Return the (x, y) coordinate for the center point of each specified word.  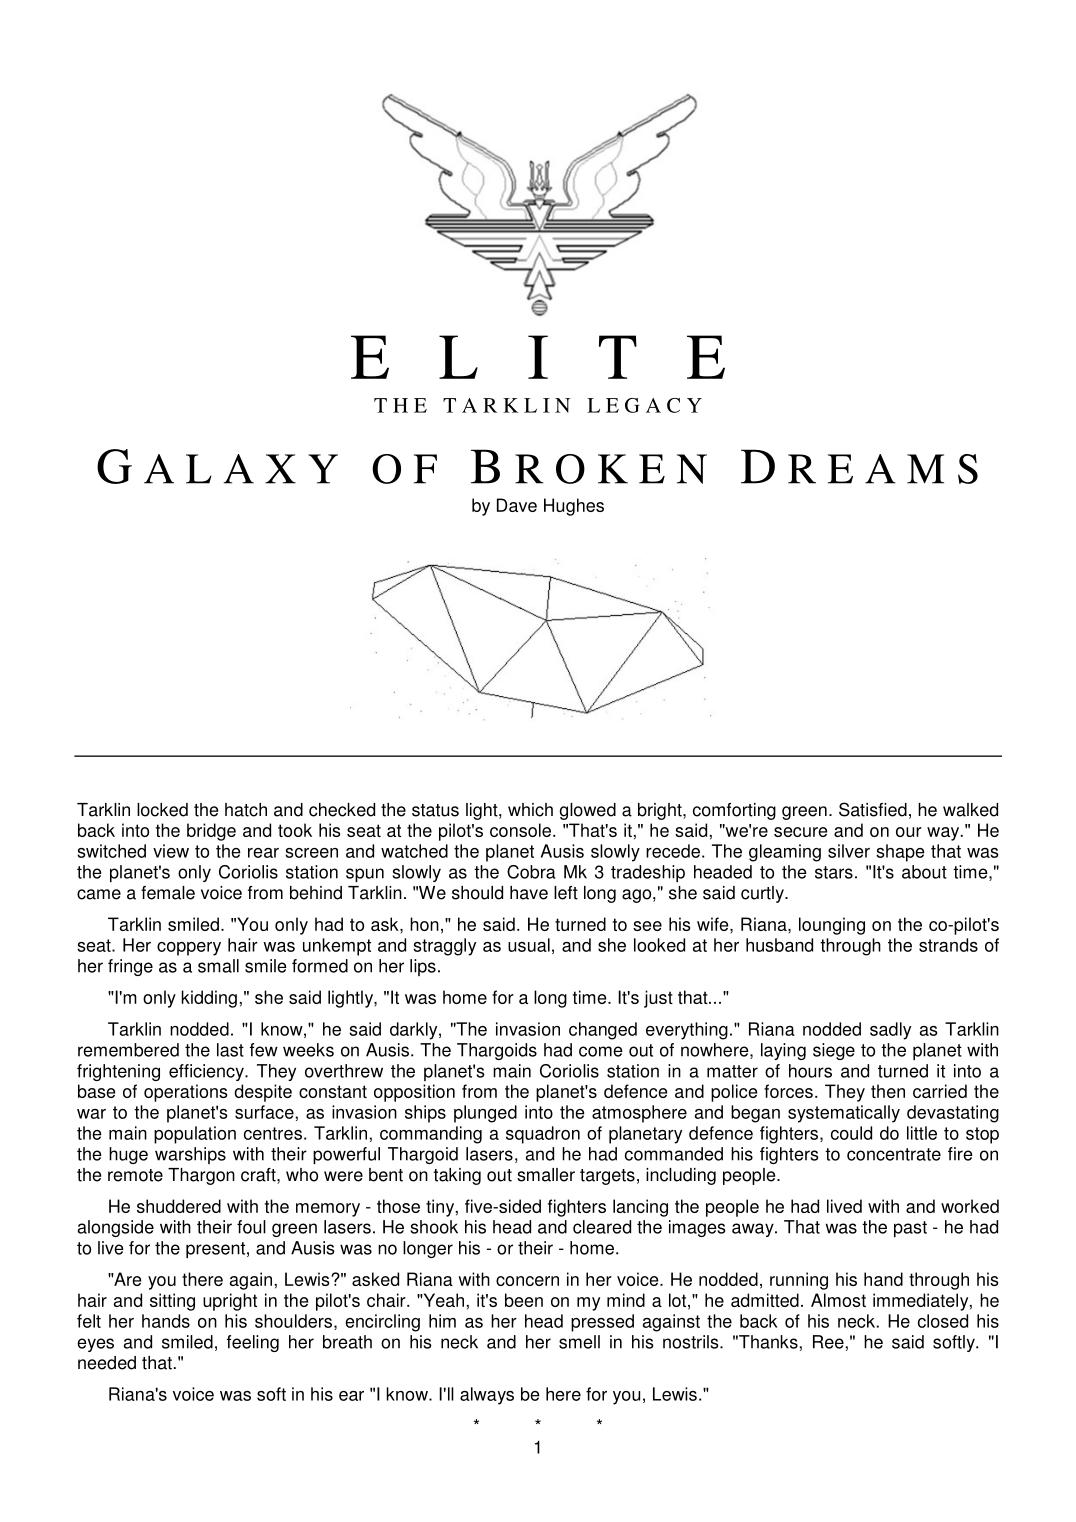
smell (579, 1342)
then (888, 1091)
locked (162, 810)
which (530, 810)
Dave (517, 505)
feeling (253, 1343)
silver (849, 851)
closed (943, 1321)
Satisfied (873, 809)
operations (185, 1093)
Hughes (574, 507)
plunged (485, 1114)
